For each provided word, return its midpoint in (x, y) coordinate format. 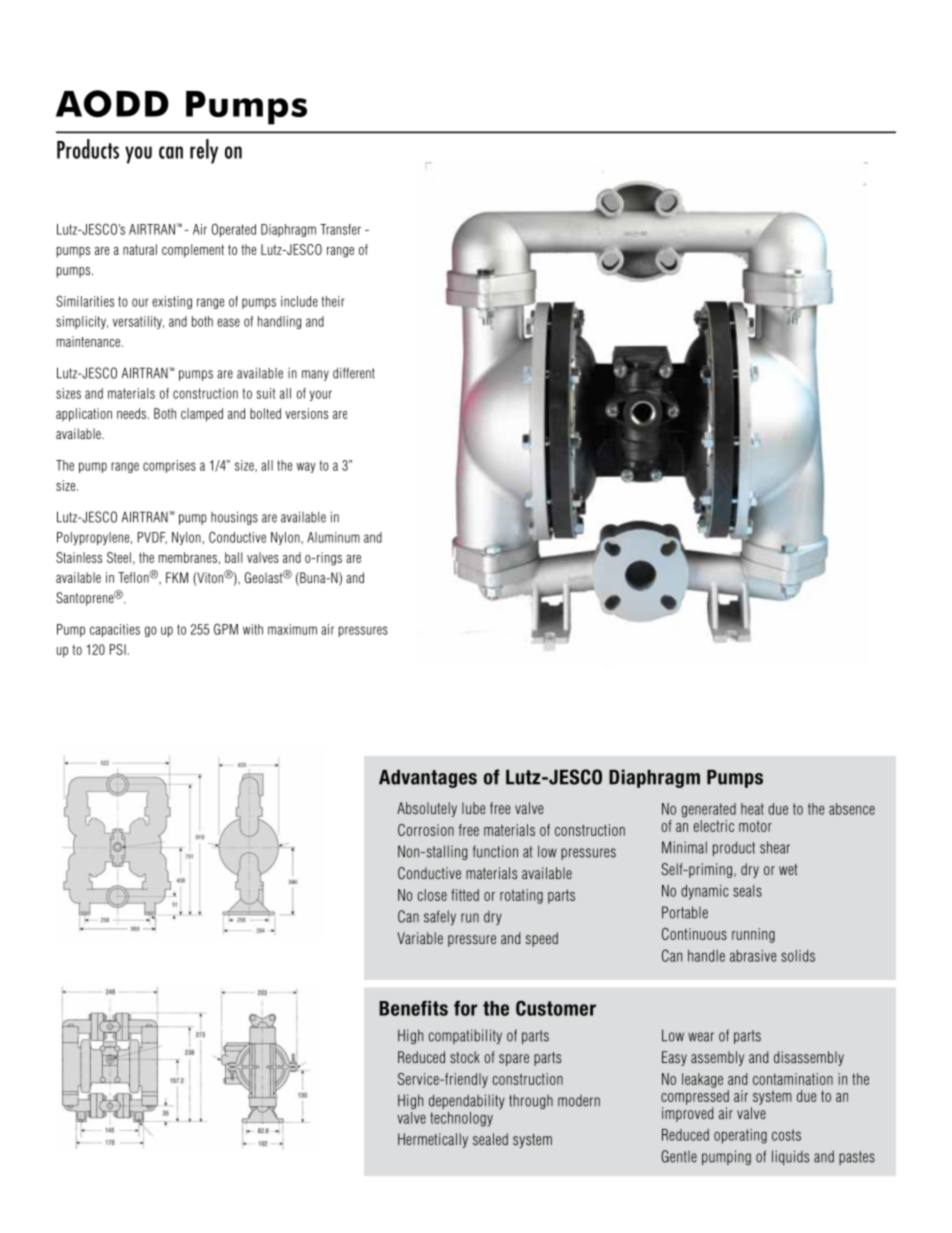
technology (461, 1119)
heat (752, 809)
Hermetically (433, 1140)
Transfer (340, 229)
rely (204, 151)
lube (473, 808)
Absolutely (427, 809)
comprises (169, 466)
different (354, 373)
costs (786, 1135)
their (333, 301)
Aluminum (333, 537)
